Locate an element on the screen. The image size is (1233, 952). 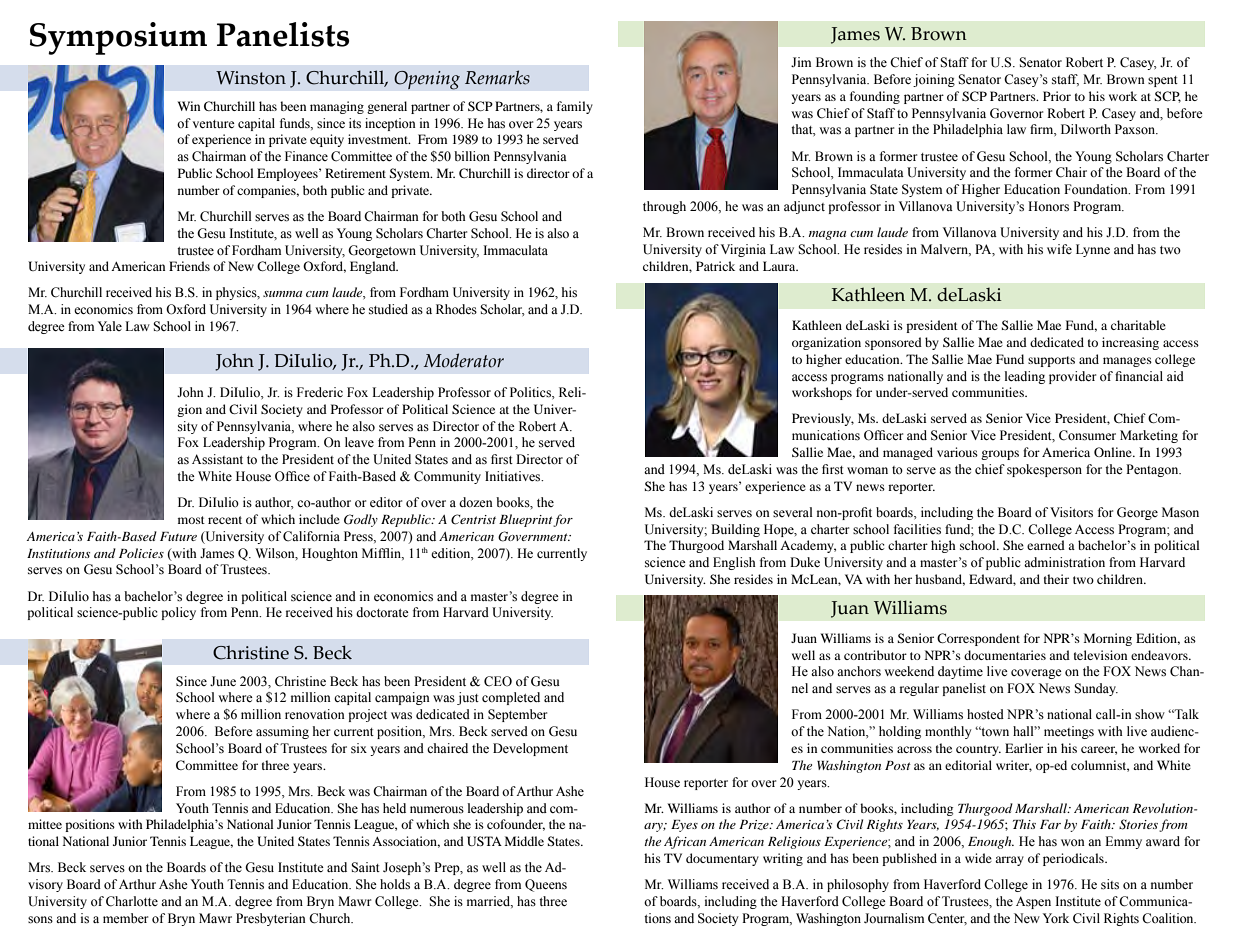
Prior is located at coordinates (1057, 96).
